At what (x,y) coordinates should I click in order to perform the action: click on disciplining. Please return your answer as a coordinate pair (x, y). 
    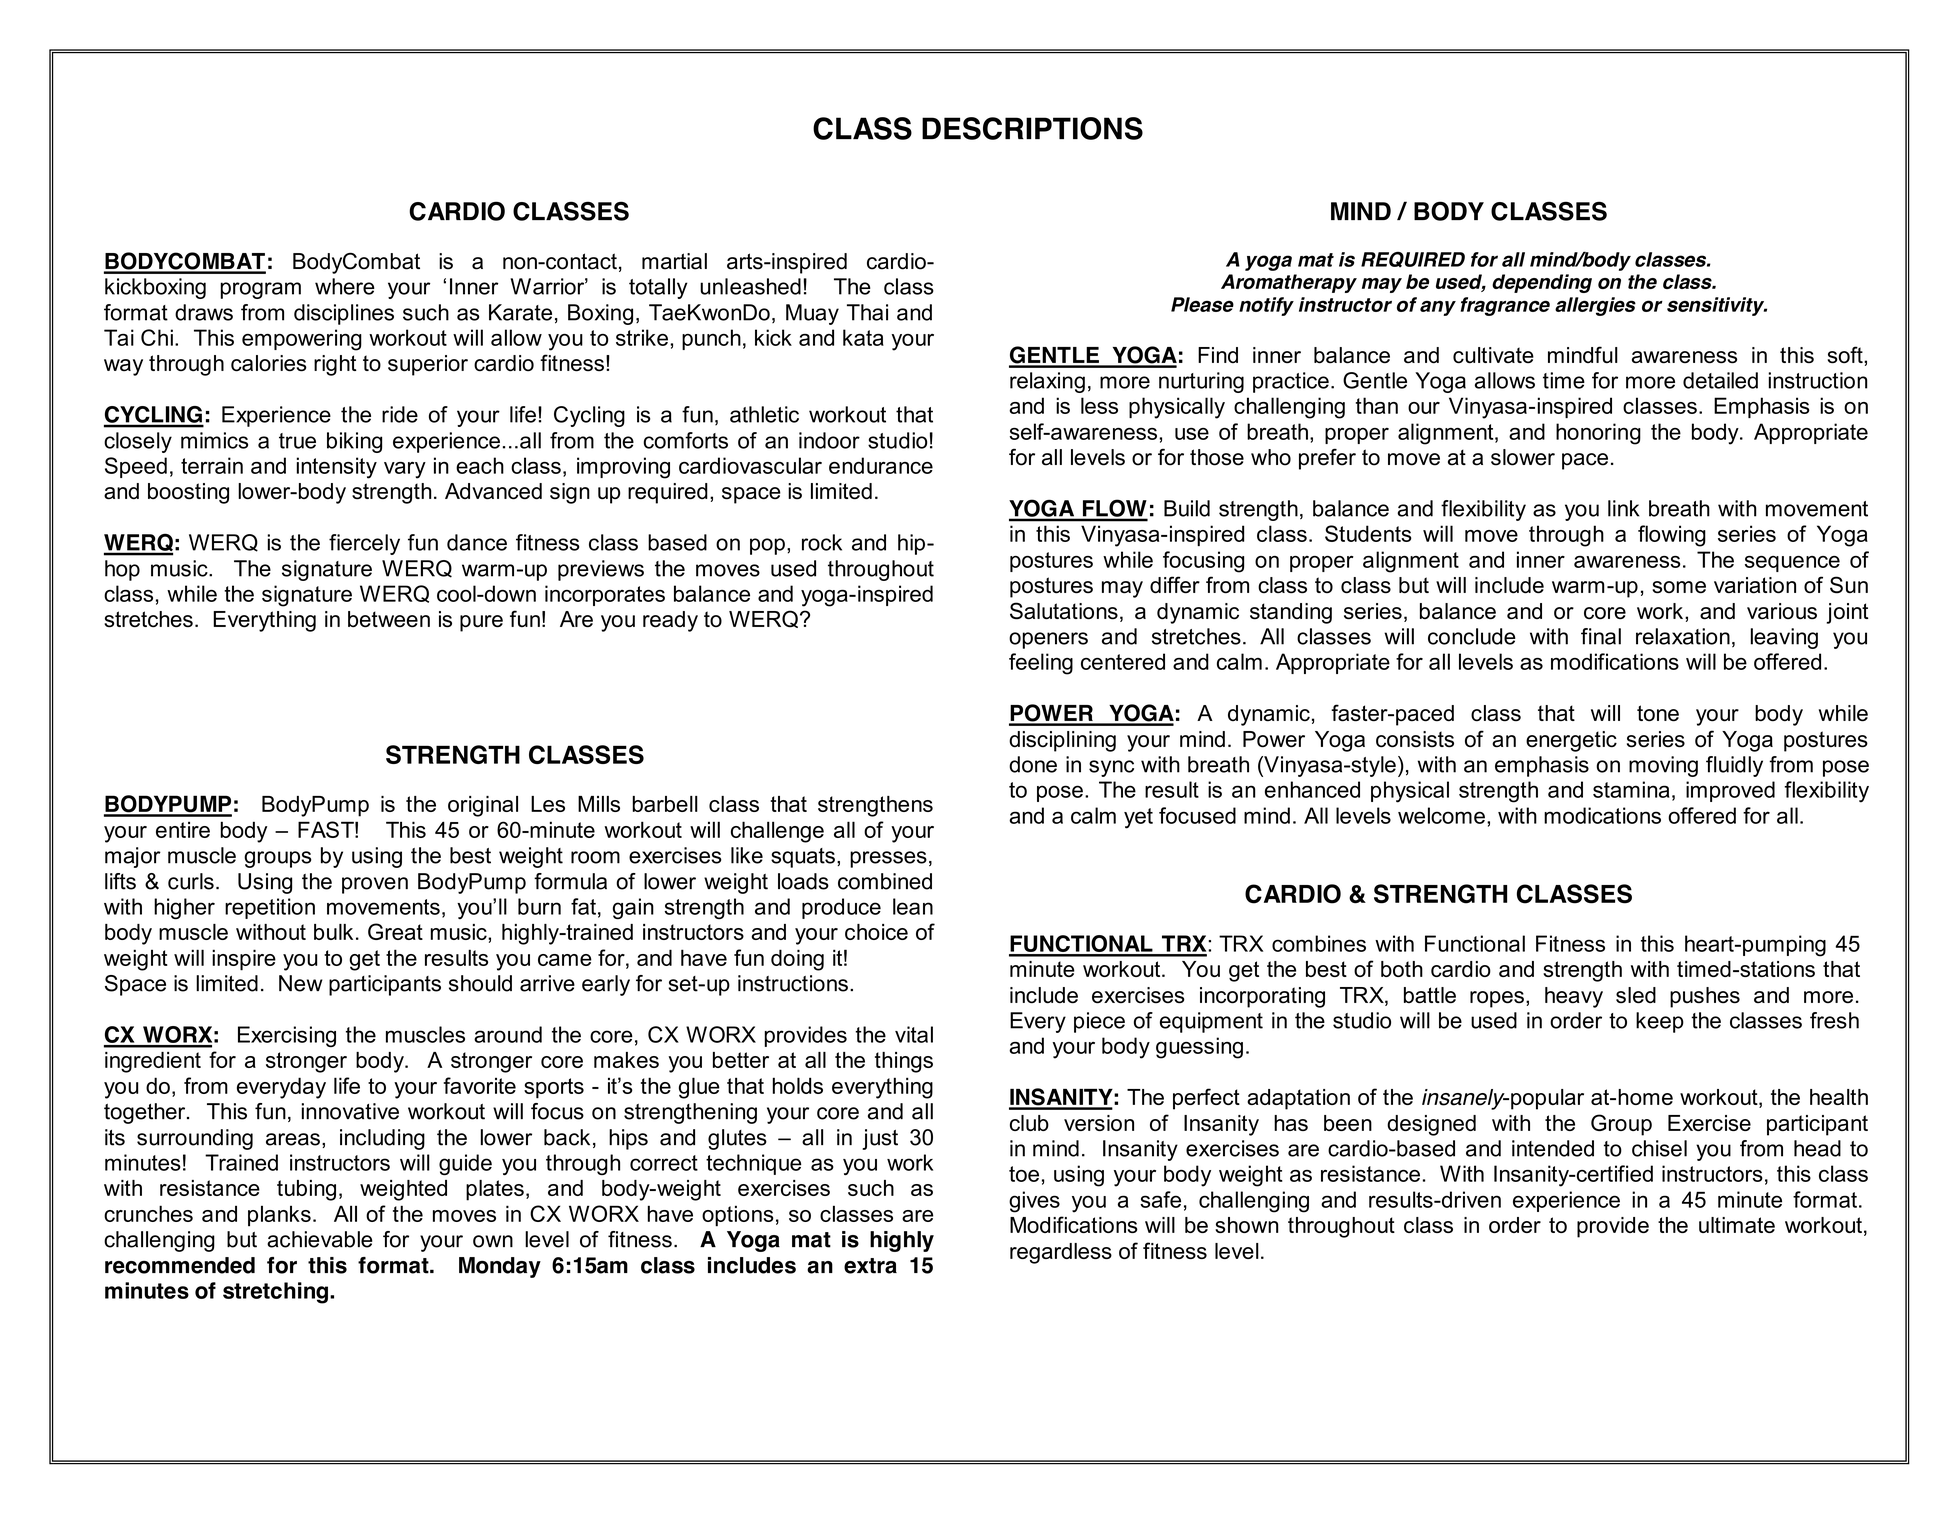
    Looking at the image, I should click on (1062, 741).
